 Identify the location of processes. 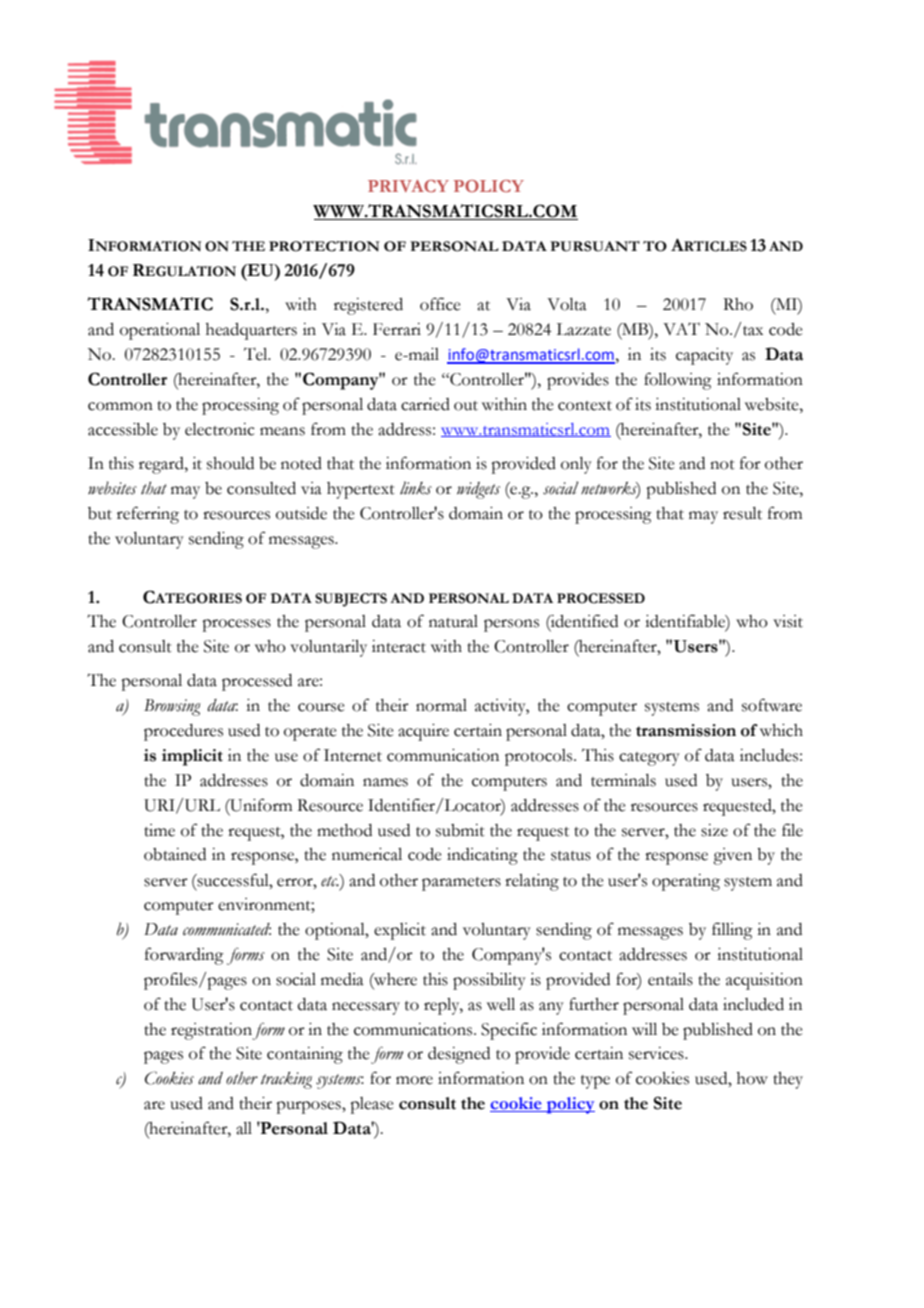
(236, 625).
